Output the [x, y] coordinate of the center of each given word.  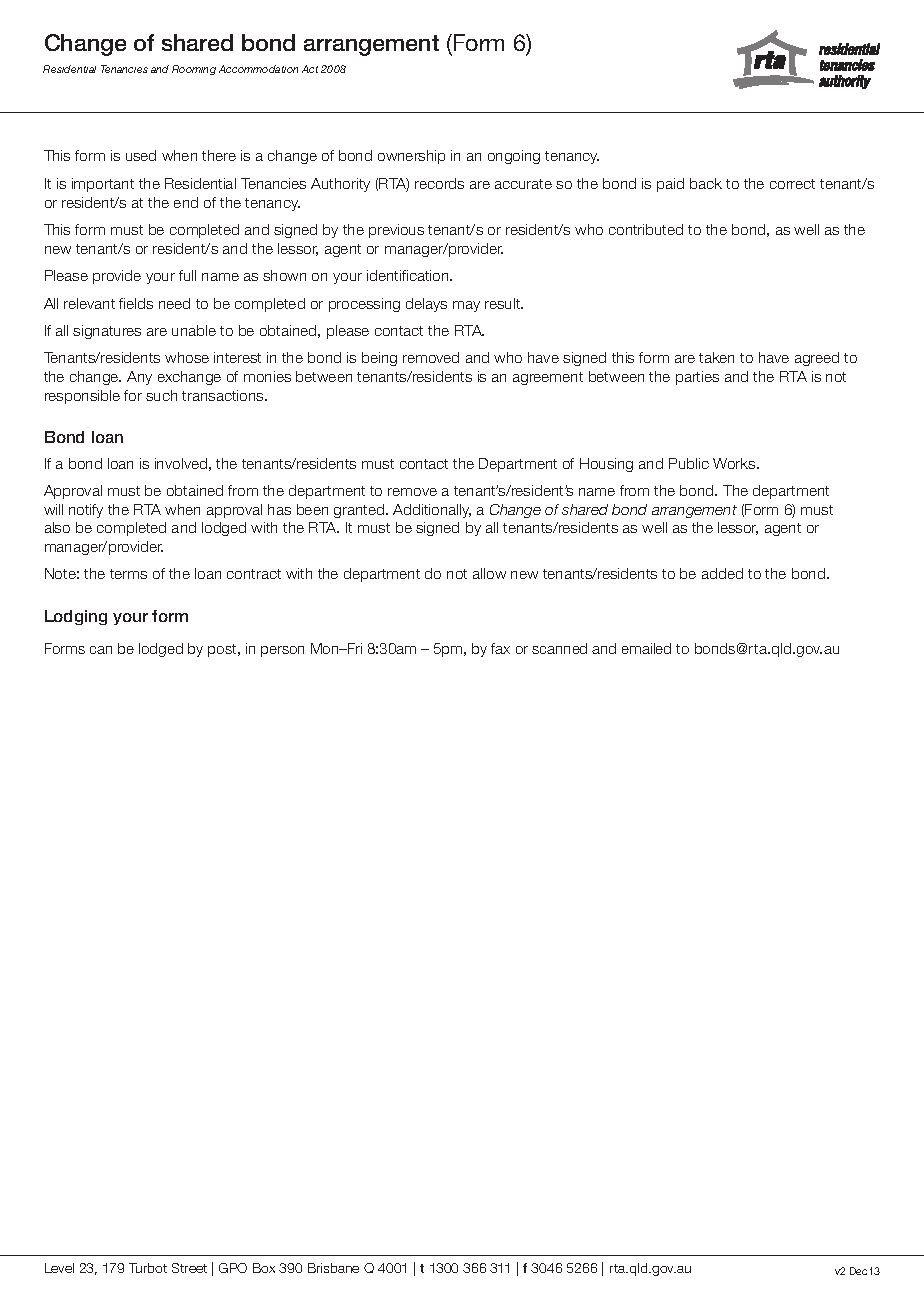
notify [86, 511]
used [141, 155]
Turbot [148, 1268]
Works [735, 463]
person [282, 651]
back [706, 183]
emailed [646, 648]
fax [500, 648]
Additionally [432, 511]
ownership [411, 157]
